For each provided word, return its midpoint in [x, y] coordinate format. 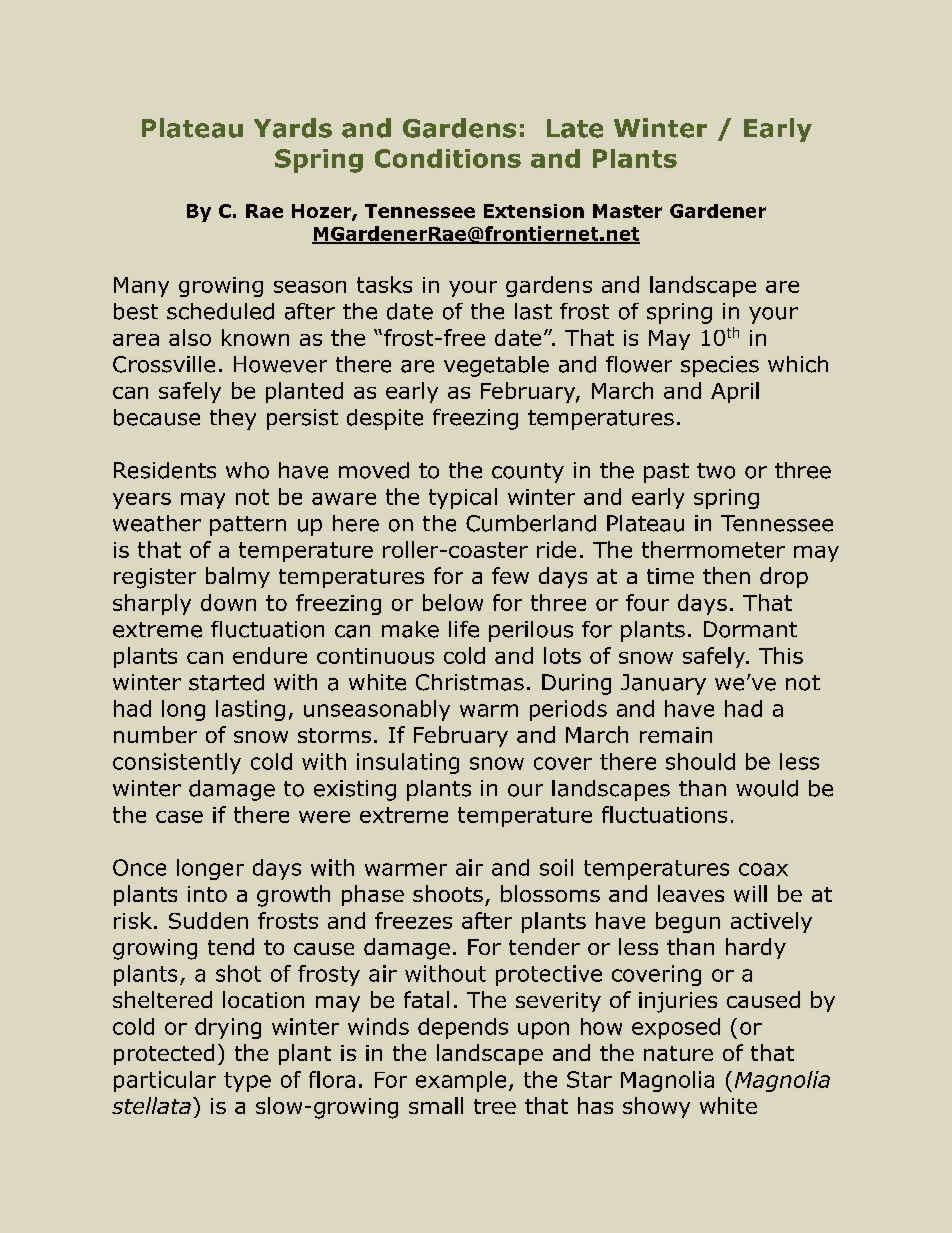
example [461, 1081]
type [247, 1082]
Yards [293, 128]
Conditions [448, 158]
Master [627, 211]
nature [678, 1053]
